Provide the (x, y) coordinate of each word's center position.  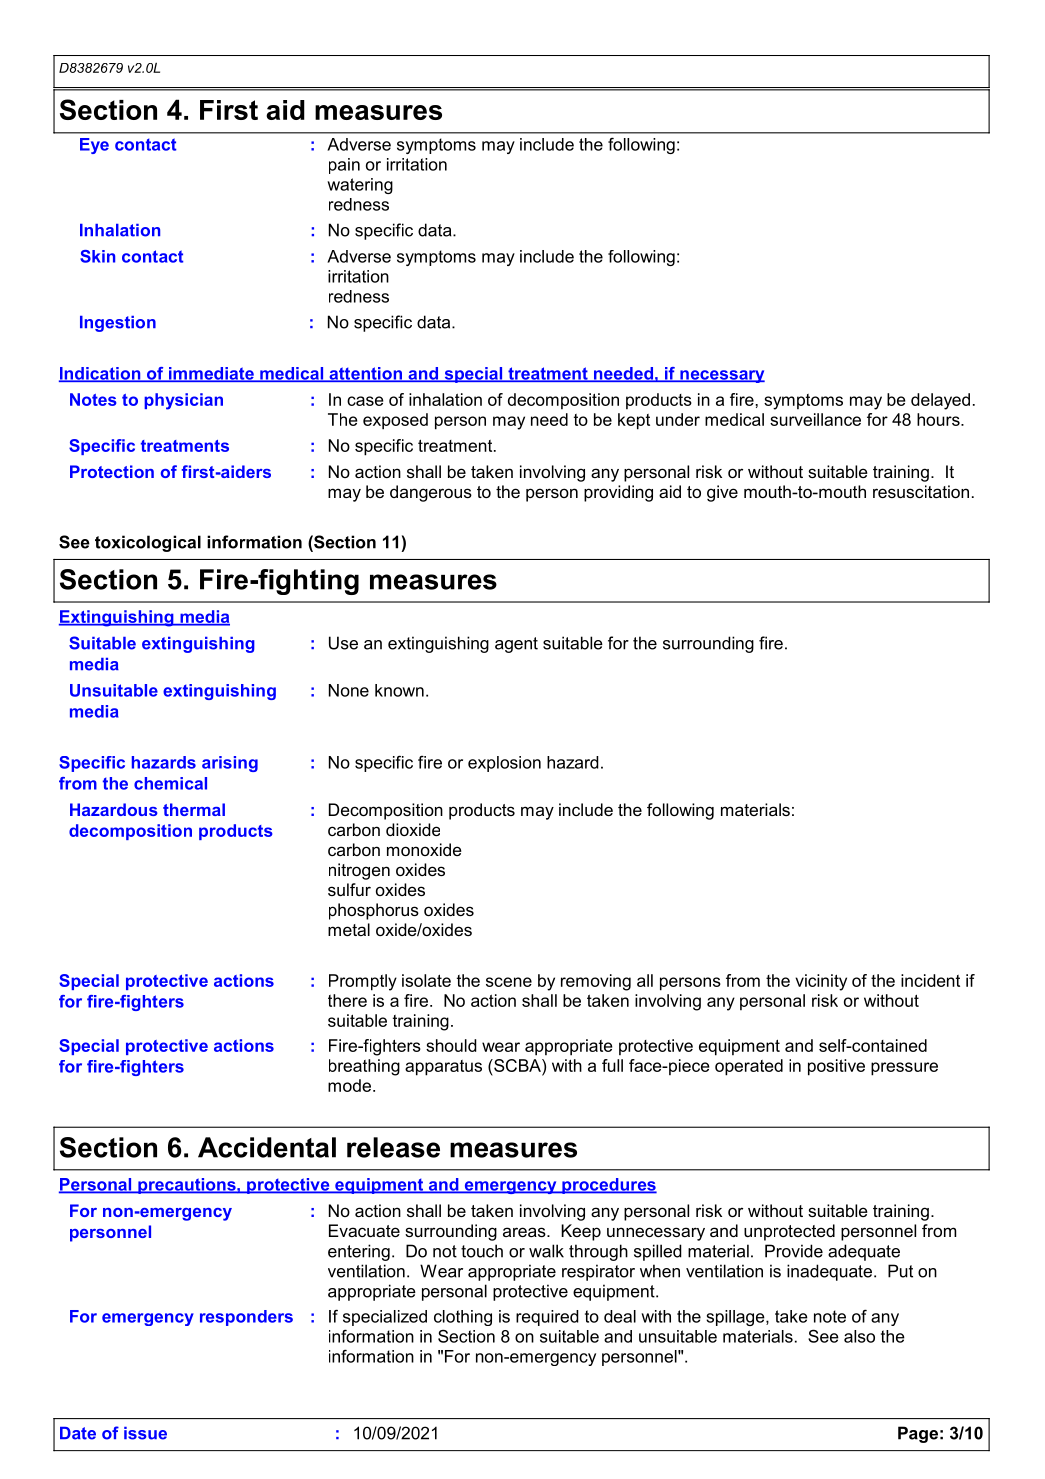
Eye (94, 146)
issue (145, 1433)
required (547, 1318)
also (859, 1336)
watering (360, 186)
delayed (940, 401)
